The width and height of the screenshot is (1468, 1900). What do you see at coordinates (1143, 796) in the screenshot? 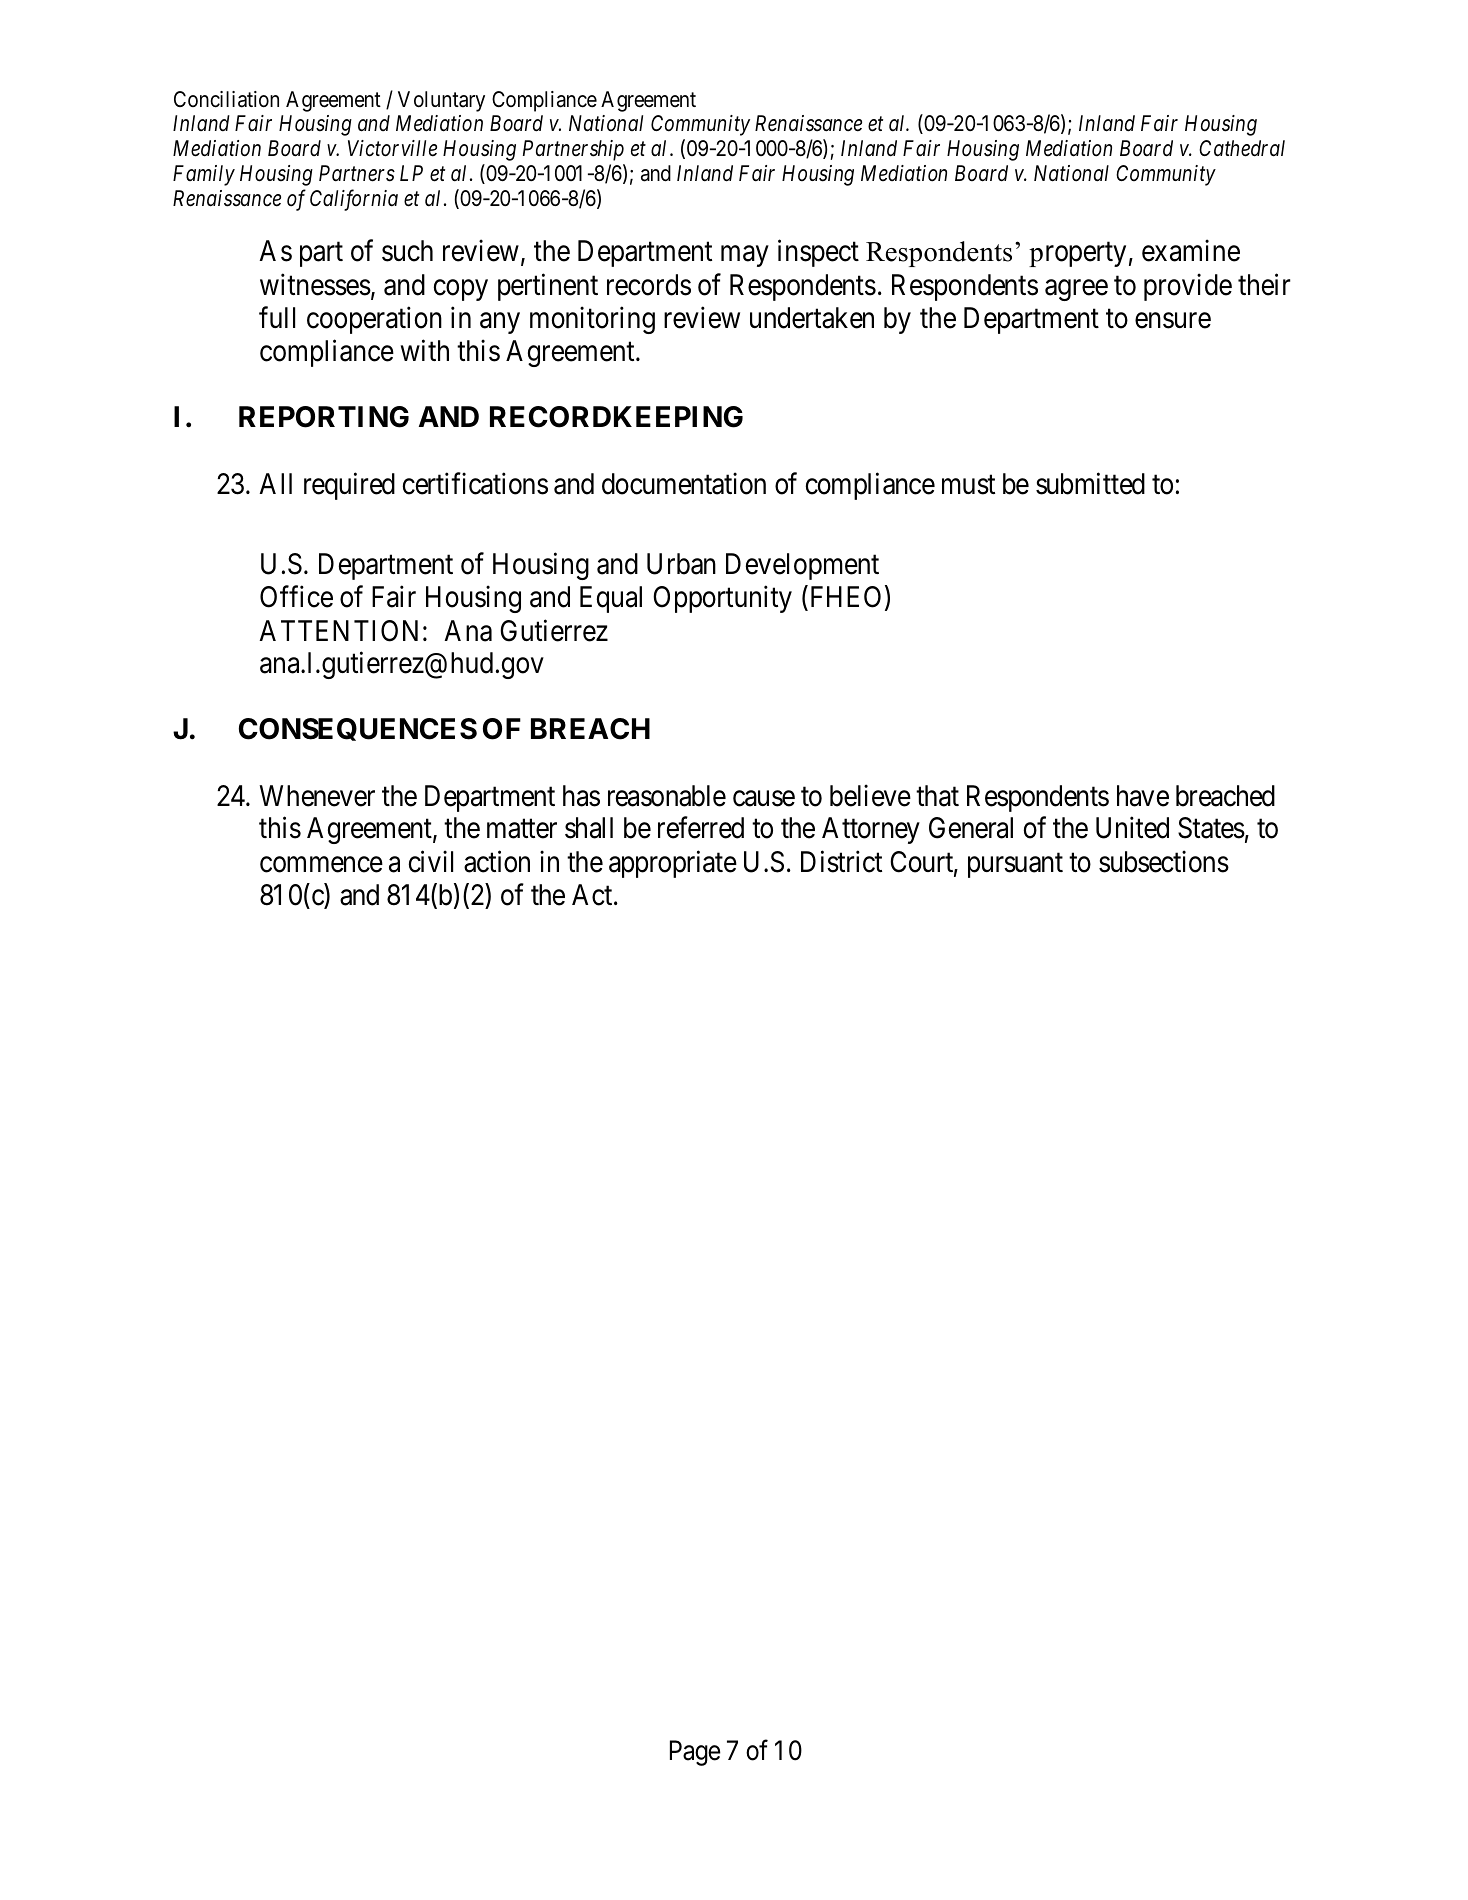
I see `have` at bounding box center [1143, 796].
